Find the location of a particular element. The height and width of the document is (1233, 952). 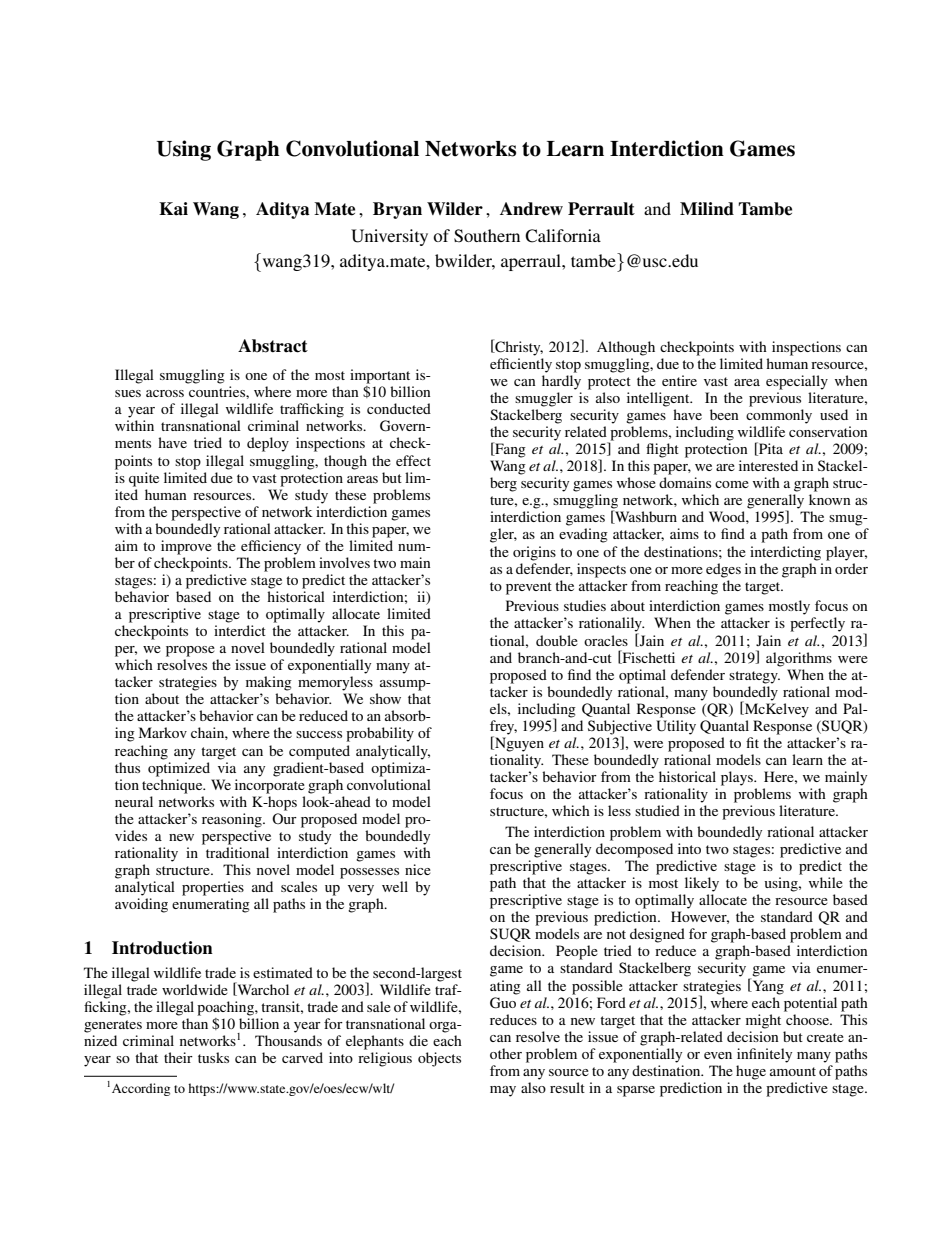

origins is located at coordinates (534, 553).
